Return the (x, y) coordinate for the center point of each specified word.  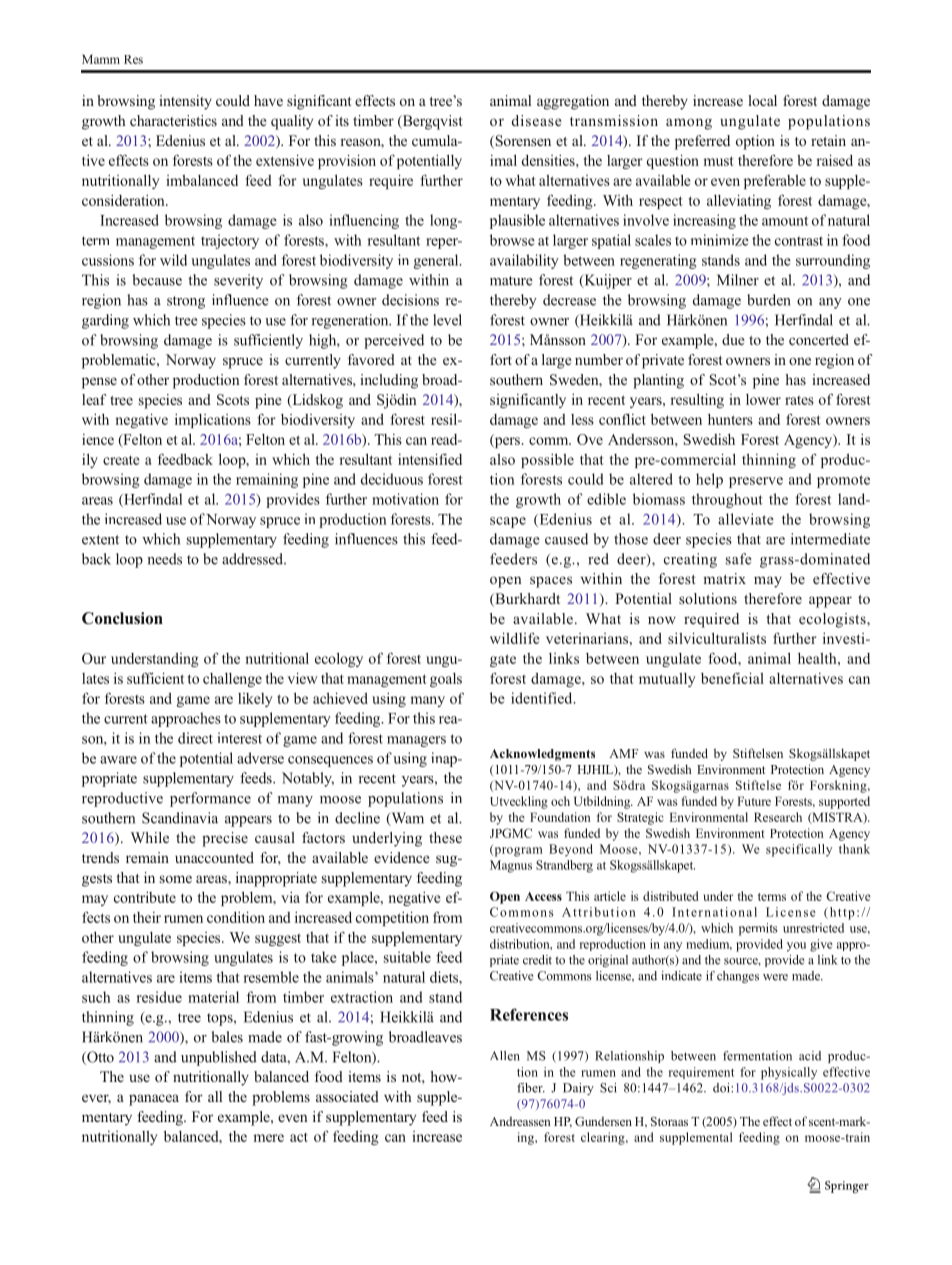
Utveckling (519, 802)
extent (100, 540)
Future (754, 801)
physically (789, 1073)
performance (210, 799)
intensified (430, 459)
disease (536, 120)
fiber (531, 1088)
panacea (154, 1100)
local (762, 100)
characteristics (173, 120)
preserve (756, 482)
